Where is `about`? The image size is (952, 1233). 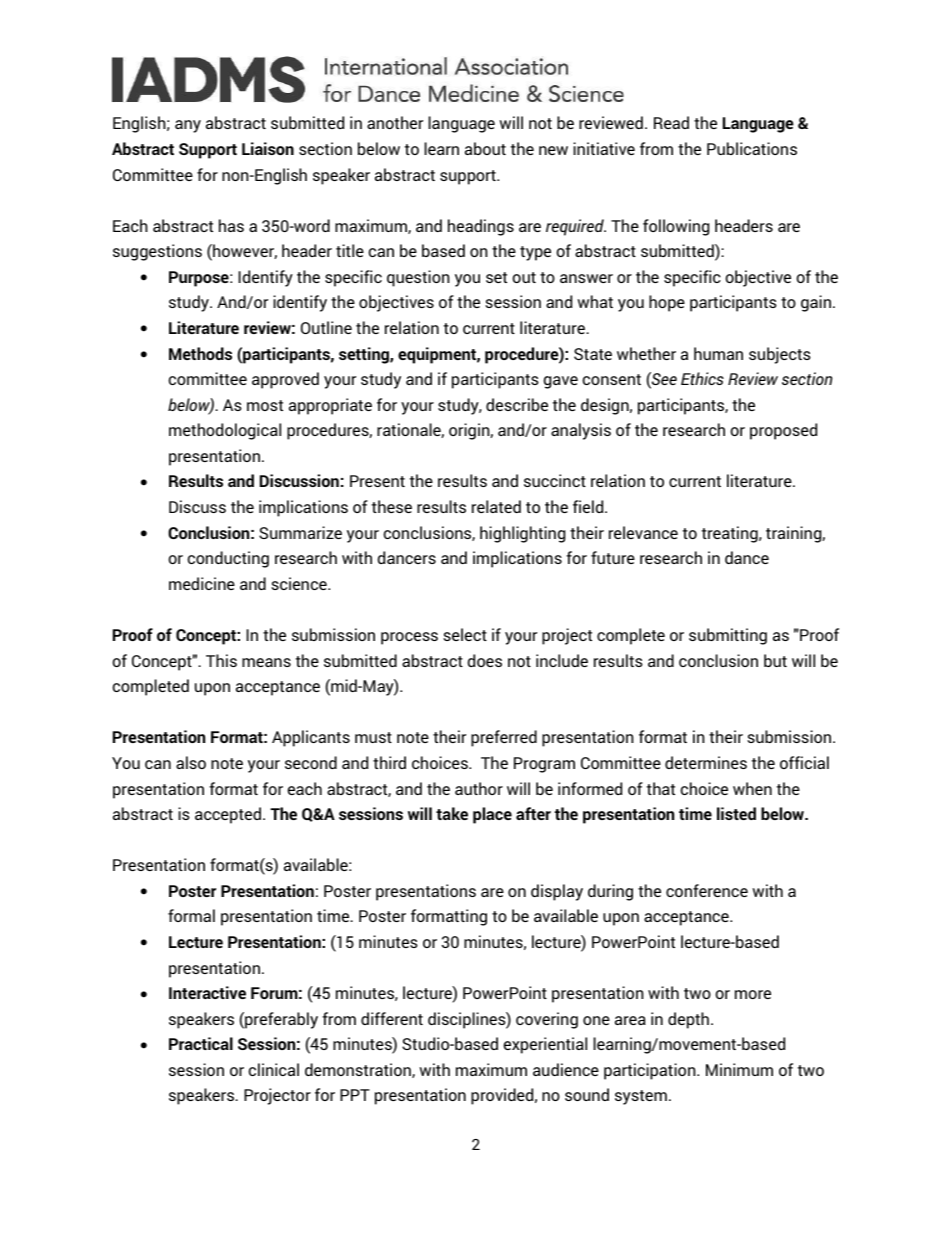 about is located at coordinates (485, 148).
